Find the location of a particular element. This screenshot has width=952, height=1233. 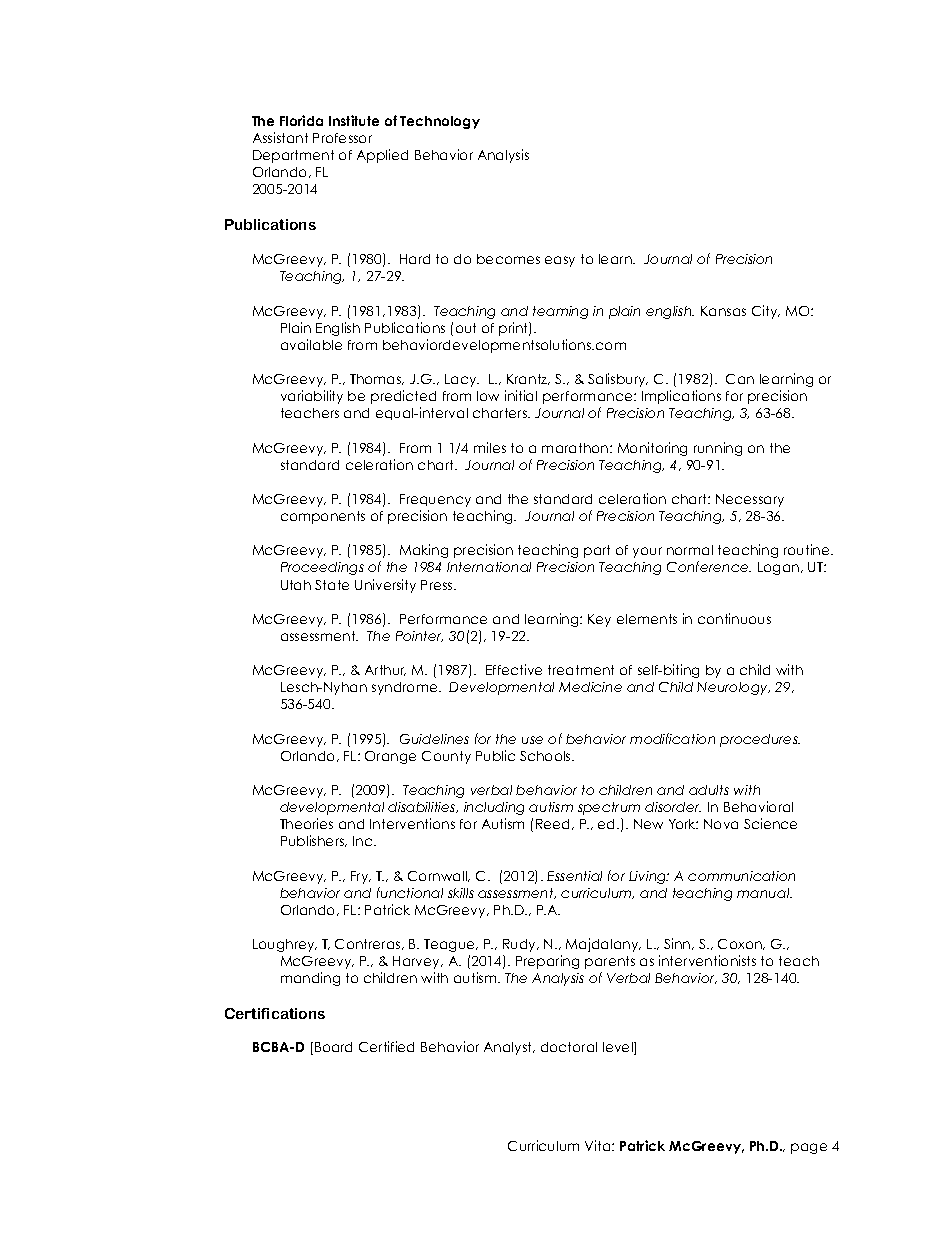

Can is located at coordinates (740, 379).
